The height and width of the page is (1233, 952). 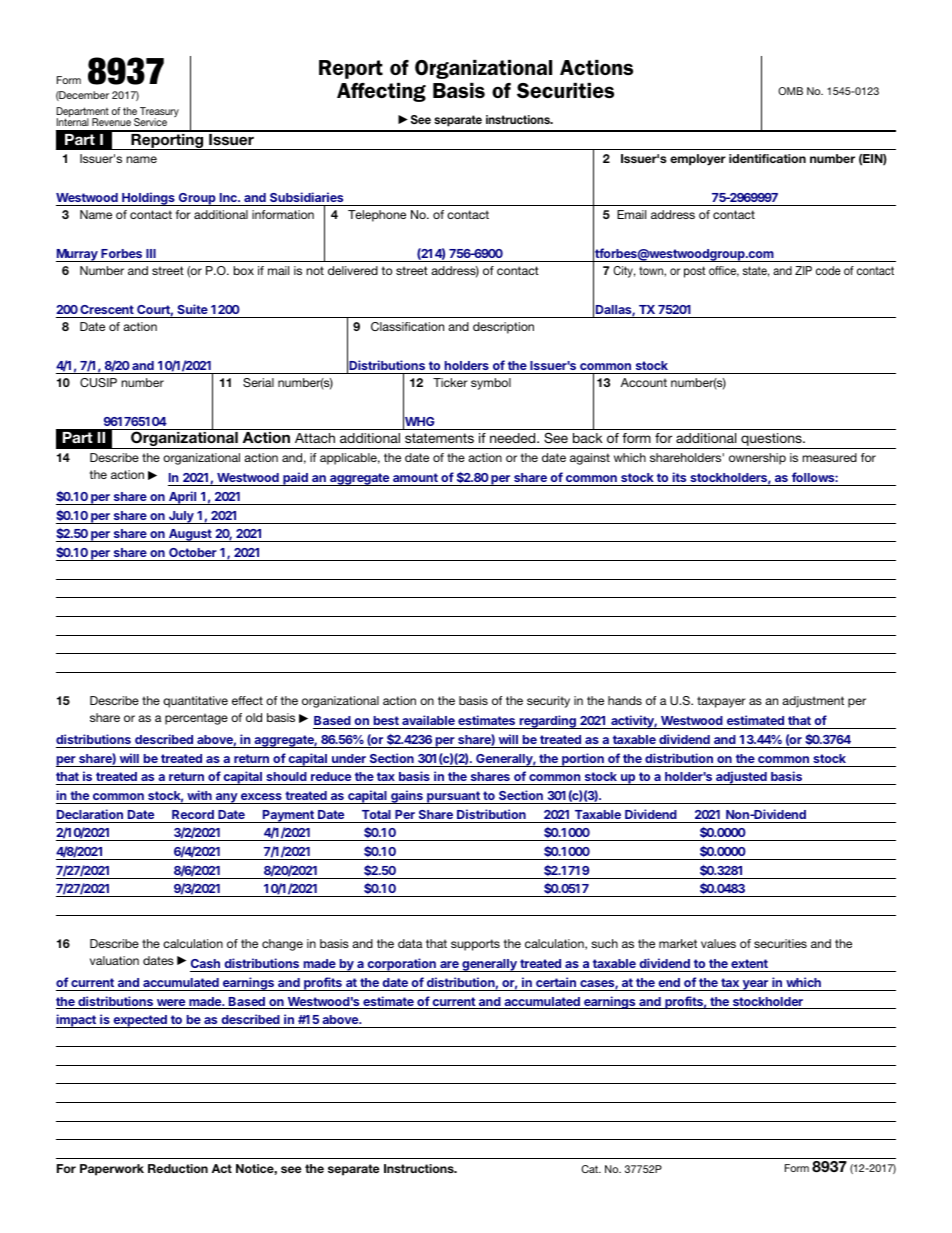 What do you see at coordinates (491, 384) in the page?
I see `symbol` at bounding box center [491, 384].
